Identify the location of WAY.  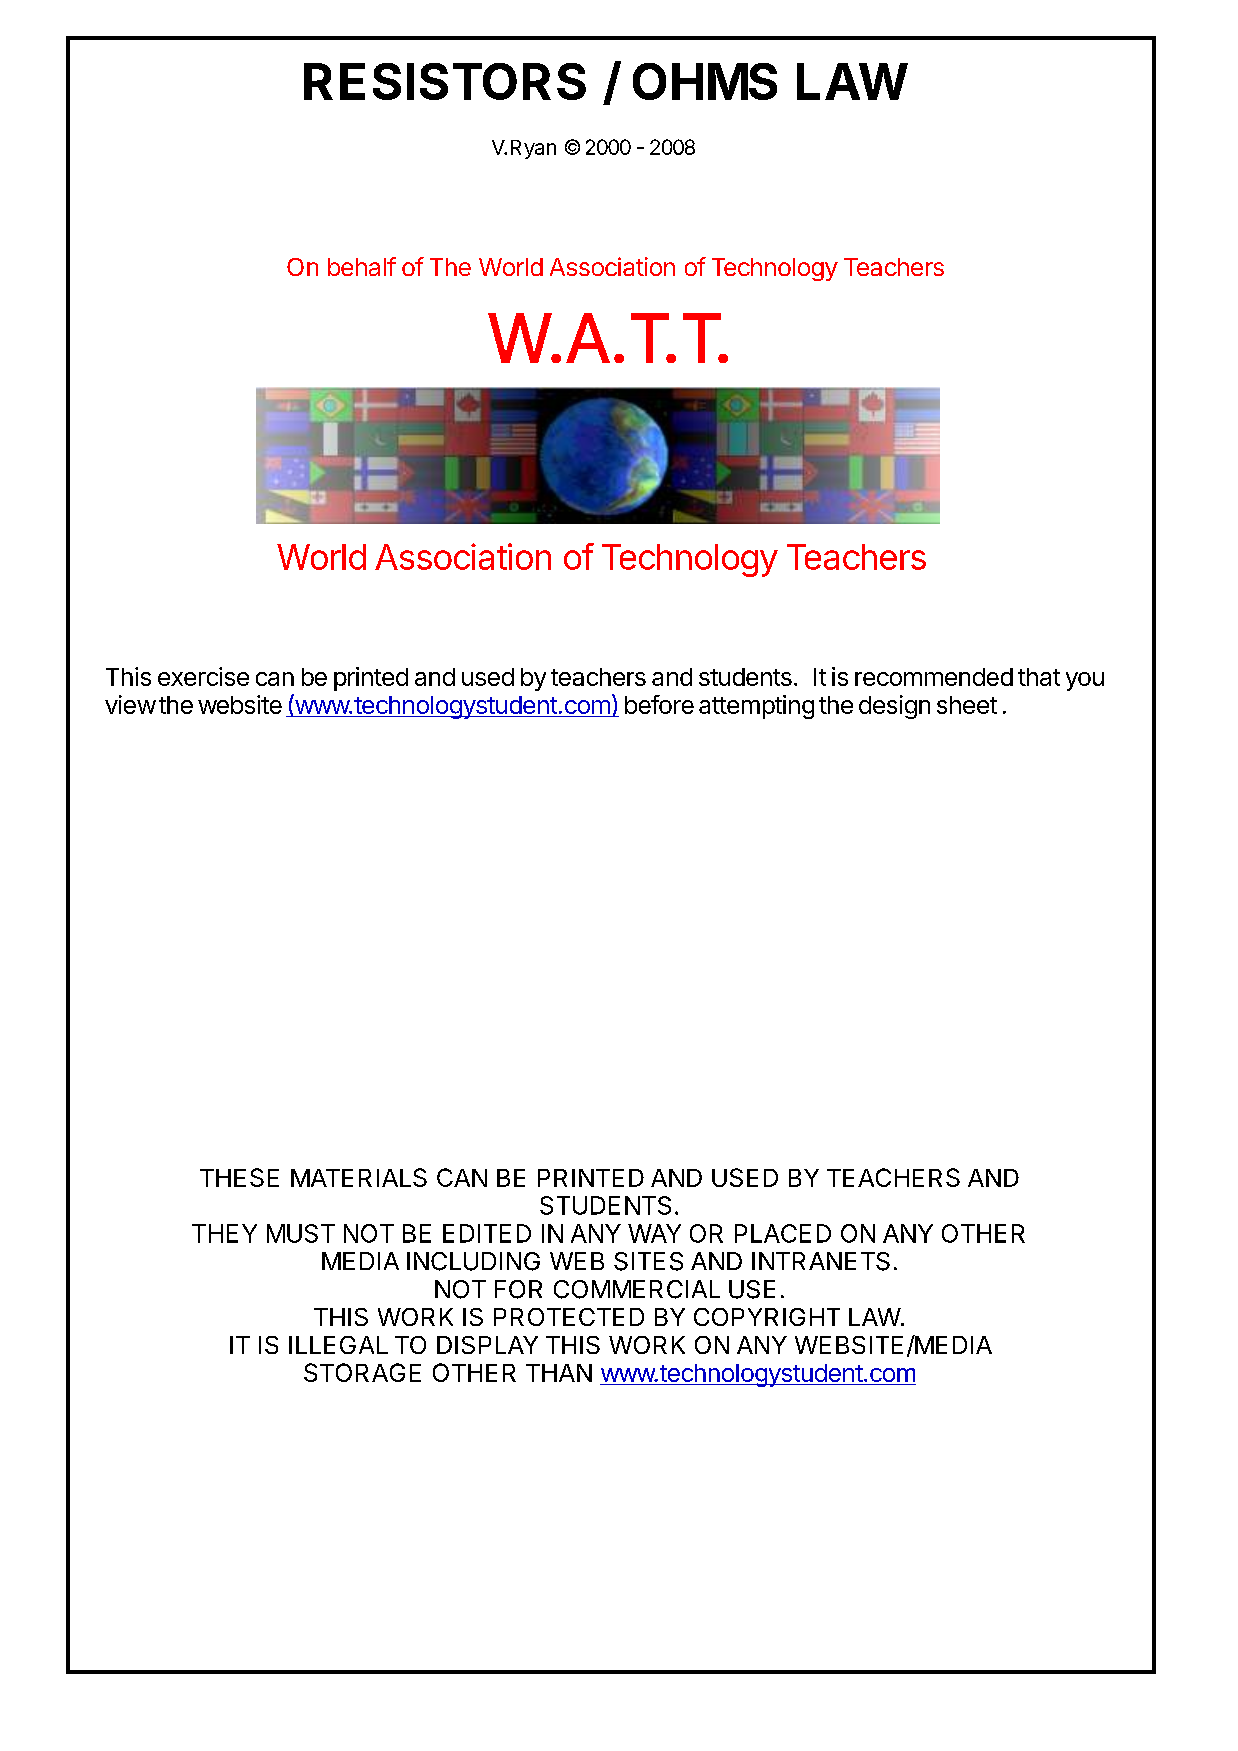
(654, 1233).
